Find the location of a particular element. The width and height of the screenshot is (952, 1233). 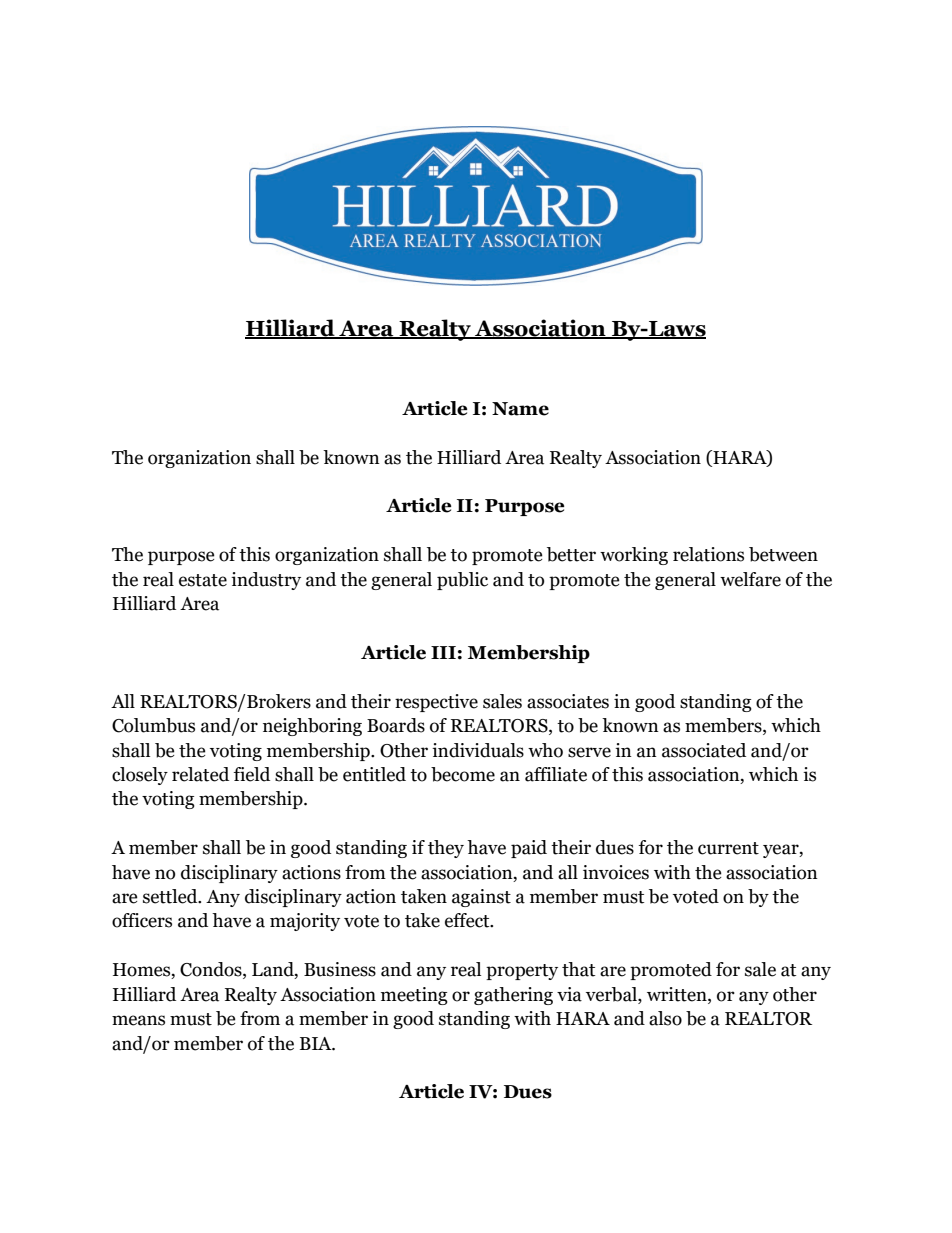

better is located at coordinates (571, 554).
